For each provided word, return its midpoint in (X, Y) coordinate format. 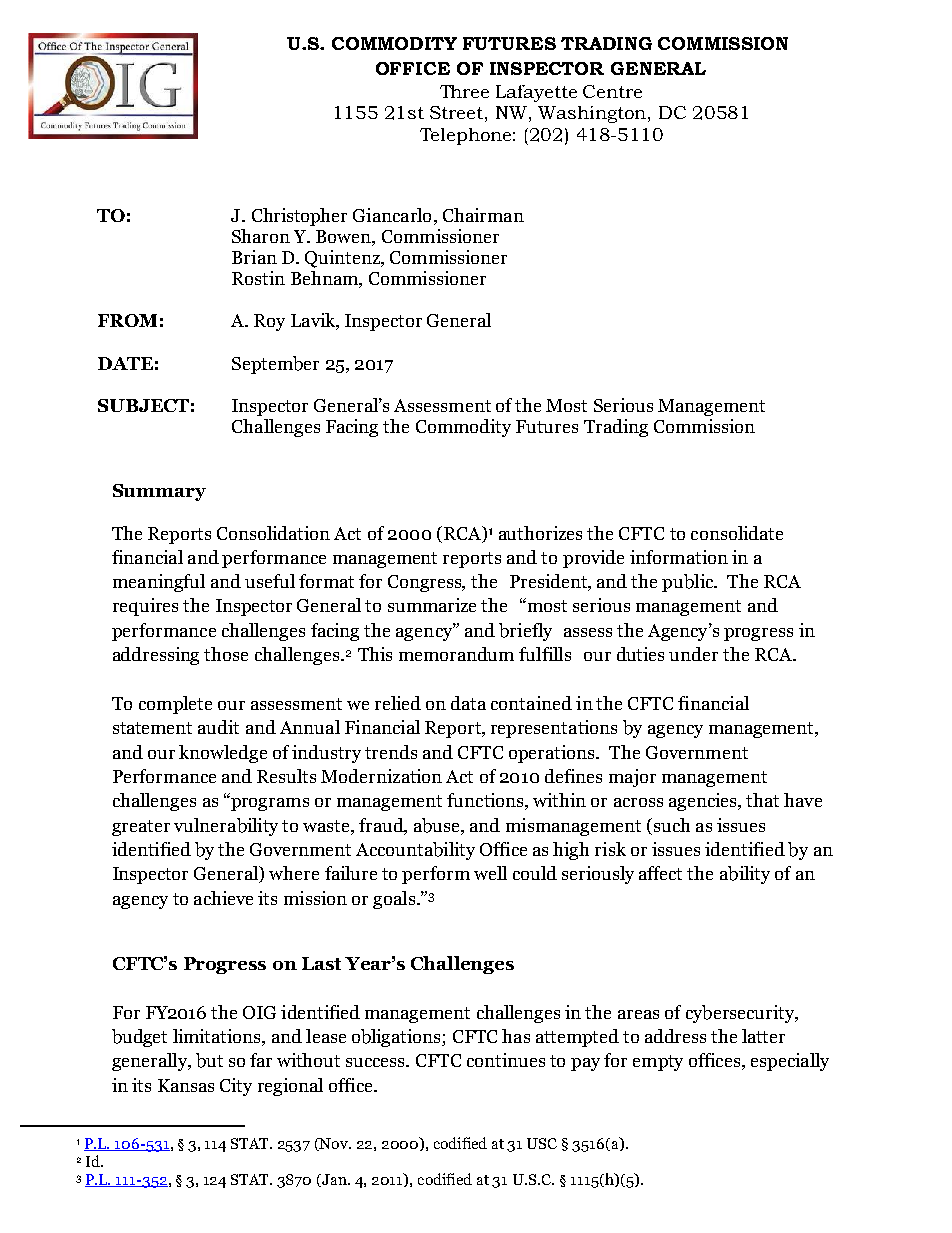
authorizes (540, 533)
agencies (704, 802)
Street (458, 112)
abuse (438, 826)
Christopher (299, 217)
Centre (612, 91)
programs (269, 803)
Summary (159, 492)
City (236, 1087)
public (689, 583)
